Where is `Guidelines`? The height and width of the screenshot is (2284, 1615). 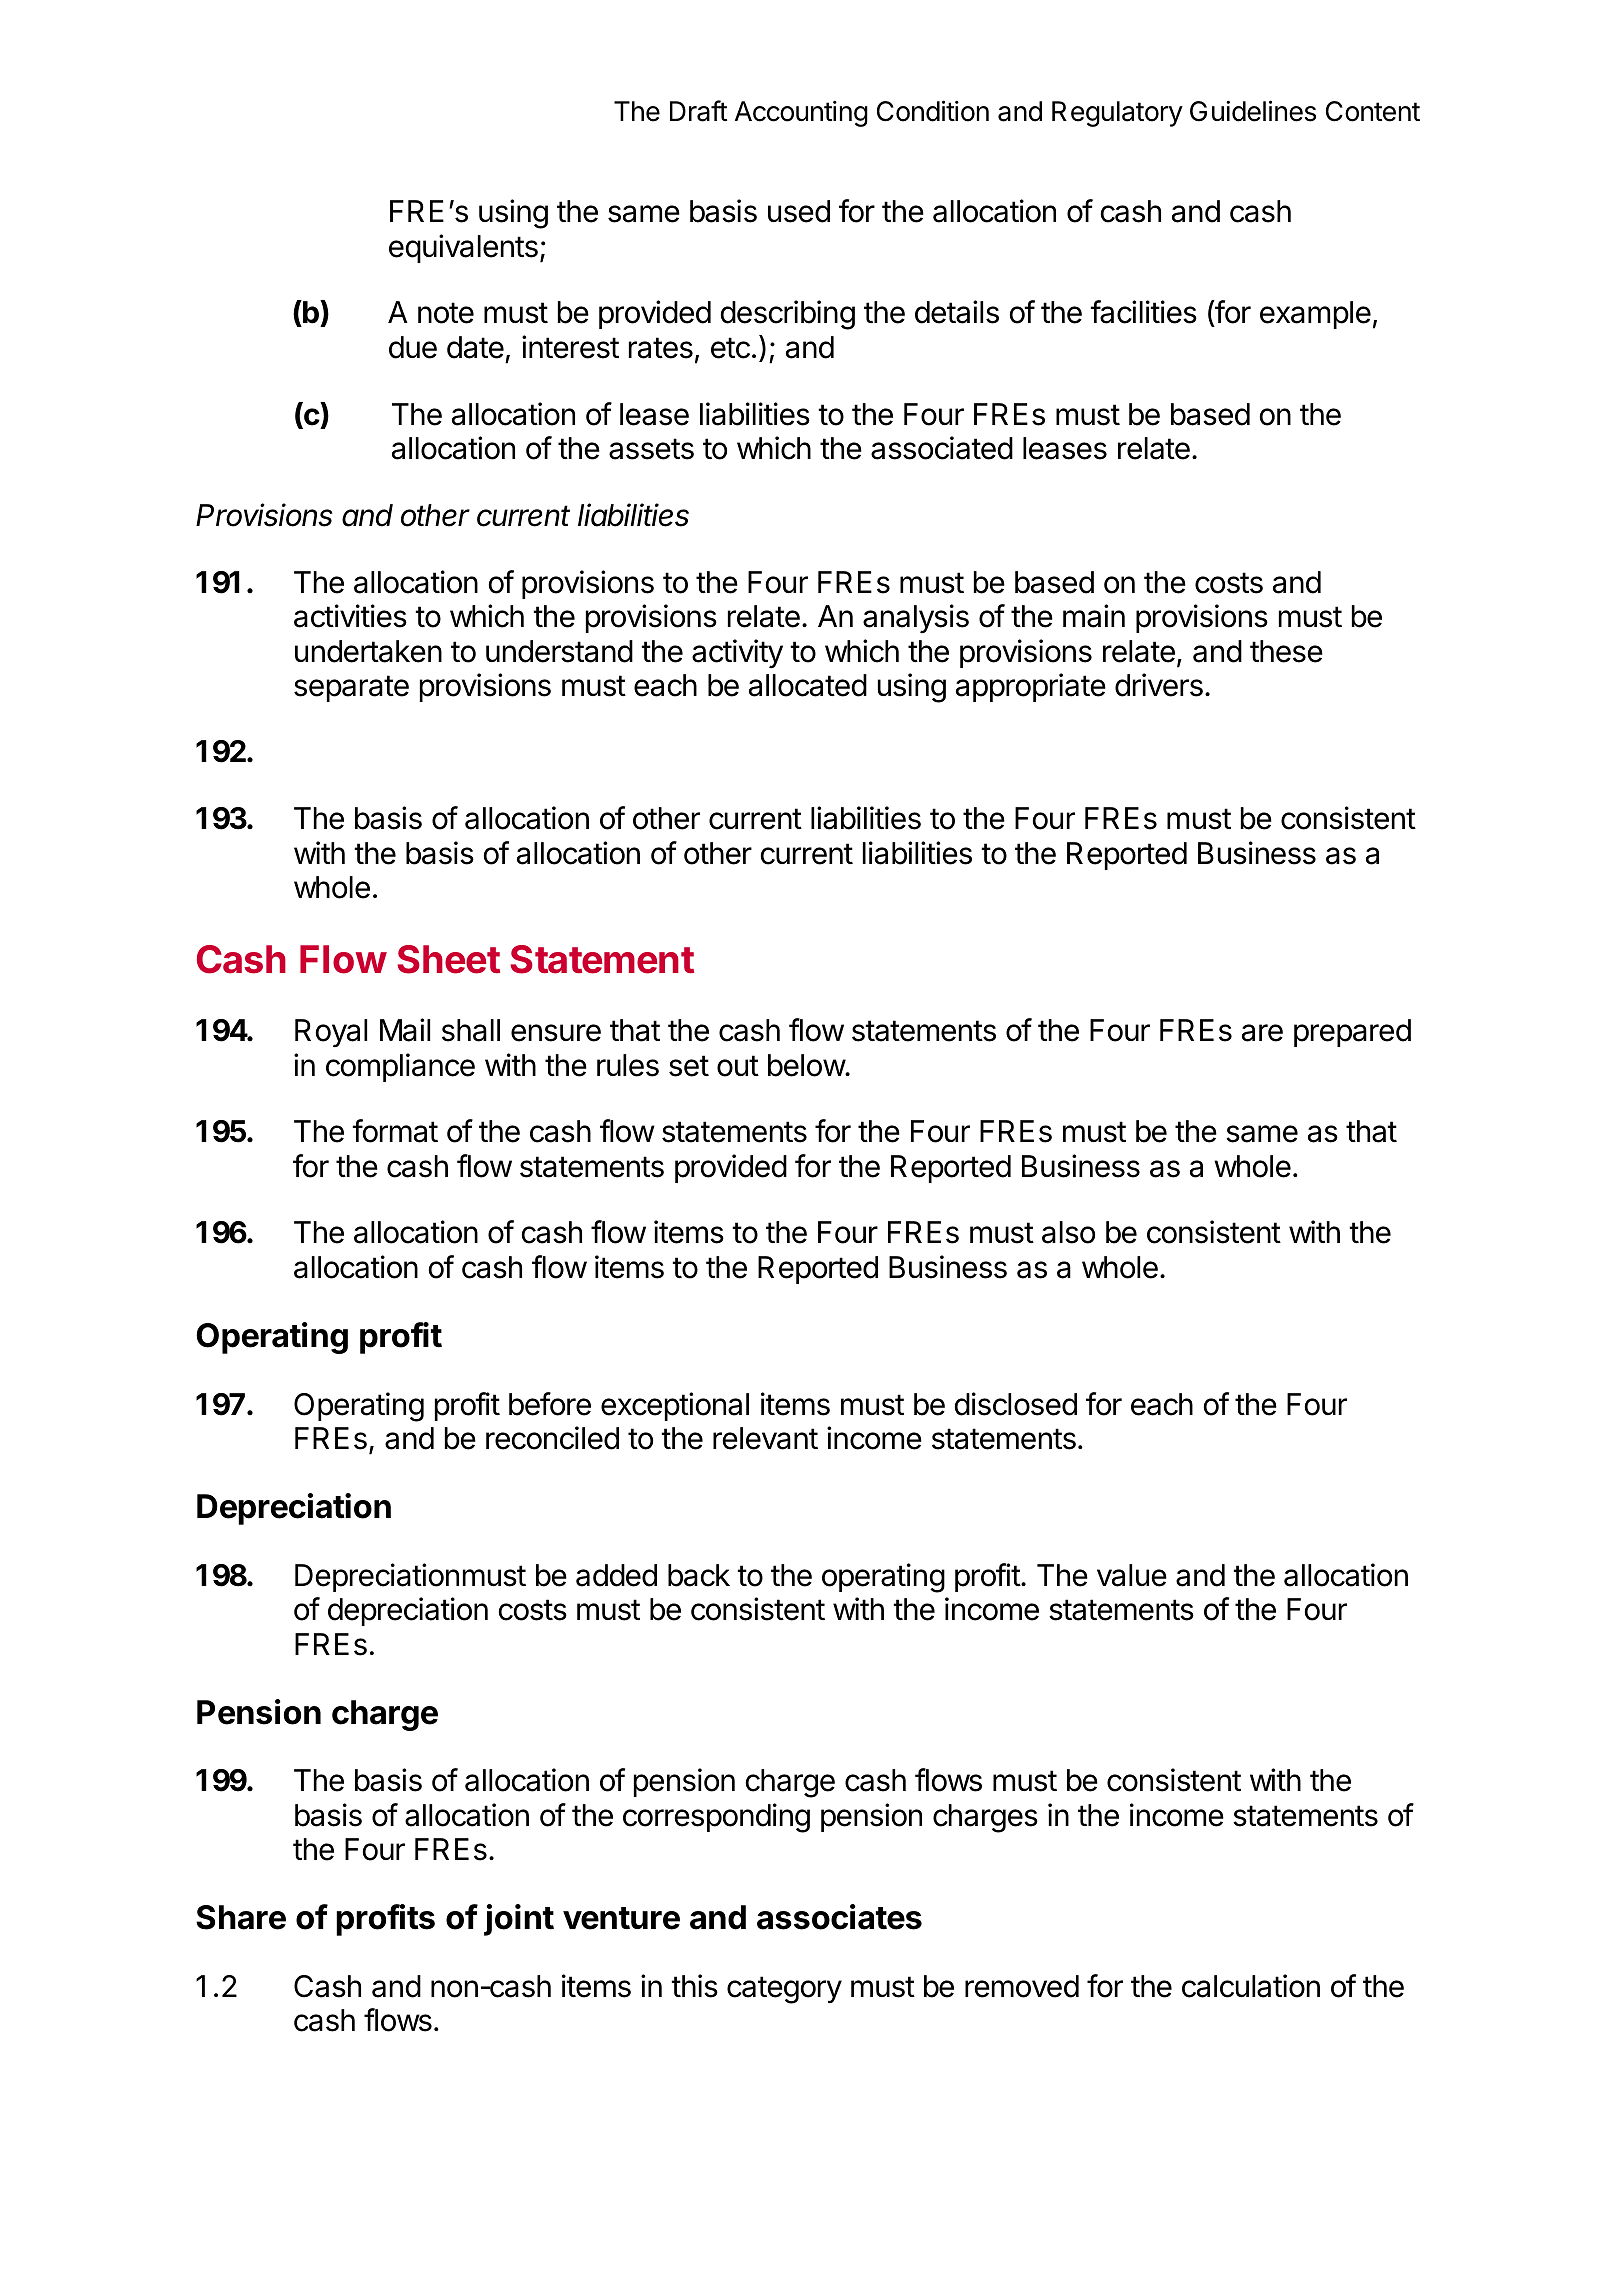
Guidelines is located at coordinates (1253, 111).
